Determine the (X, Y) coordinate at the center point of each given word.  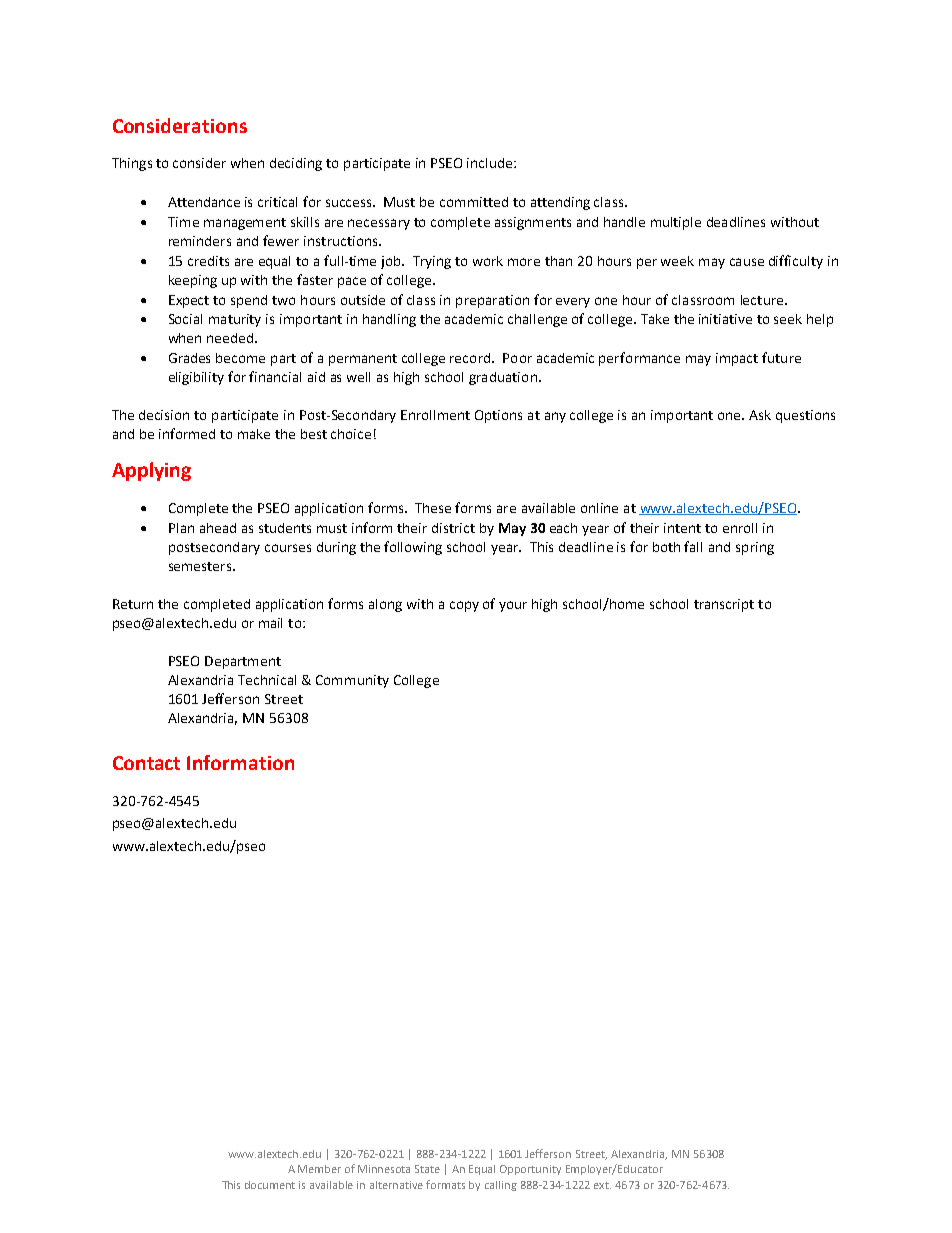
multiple (676, 223)
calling (501, 1186)
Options (498, 416)
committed (474, 202)
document (270, 1185)
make (254, 434)
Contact (146, 763)
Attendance (204, 202)
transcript (724, 605)
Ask (760, 415)
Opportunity (530, 1170)
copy (464, 606)
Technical (267, 680)
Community (352, 681)
